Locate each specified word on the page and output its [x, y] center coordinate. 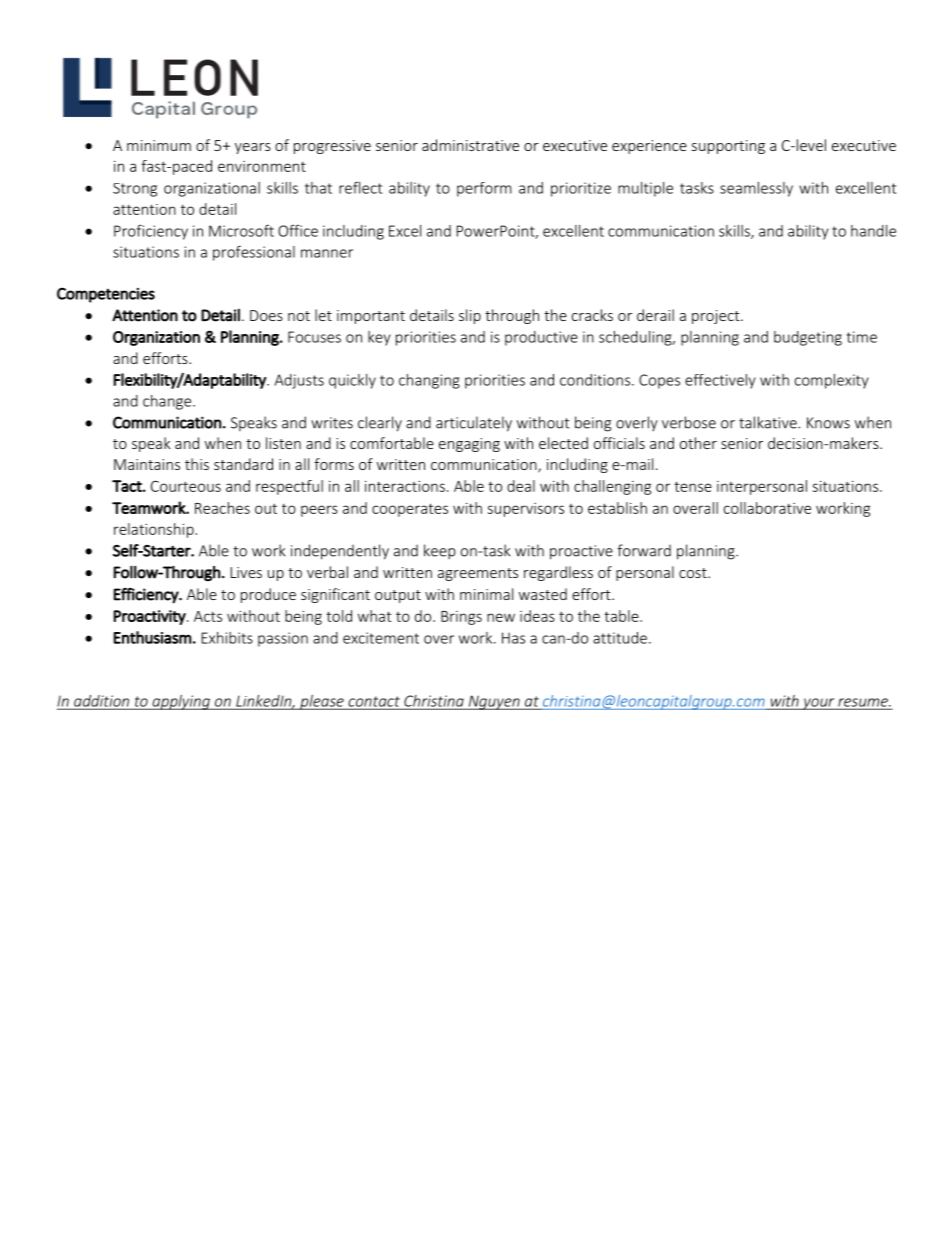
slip [470, 316]
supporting [728, 147]
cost [694, 573]
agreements [478, 574]
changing [429, 381]
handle [873, 231]
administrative [470, 145]
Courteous [186, 486]
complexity [832, 381]
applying [181, 702]
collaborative [767, 508]
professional [254, 253]
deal [521, 486]
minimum [159, 145]
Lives [246, 572]
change [168, 402]
